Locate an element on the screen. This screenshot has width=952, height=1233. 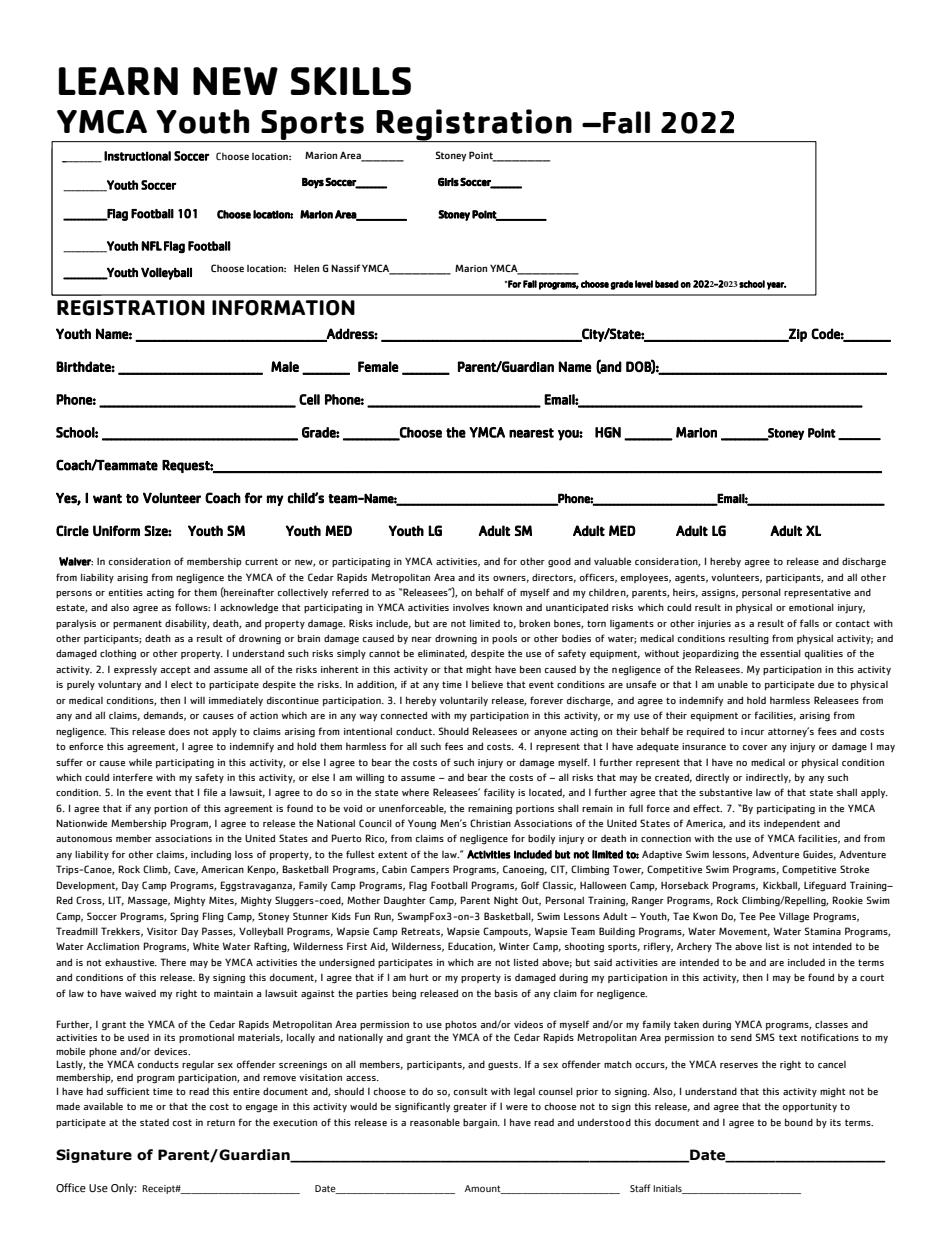
Instructional is located at coordinates (137, 156).
